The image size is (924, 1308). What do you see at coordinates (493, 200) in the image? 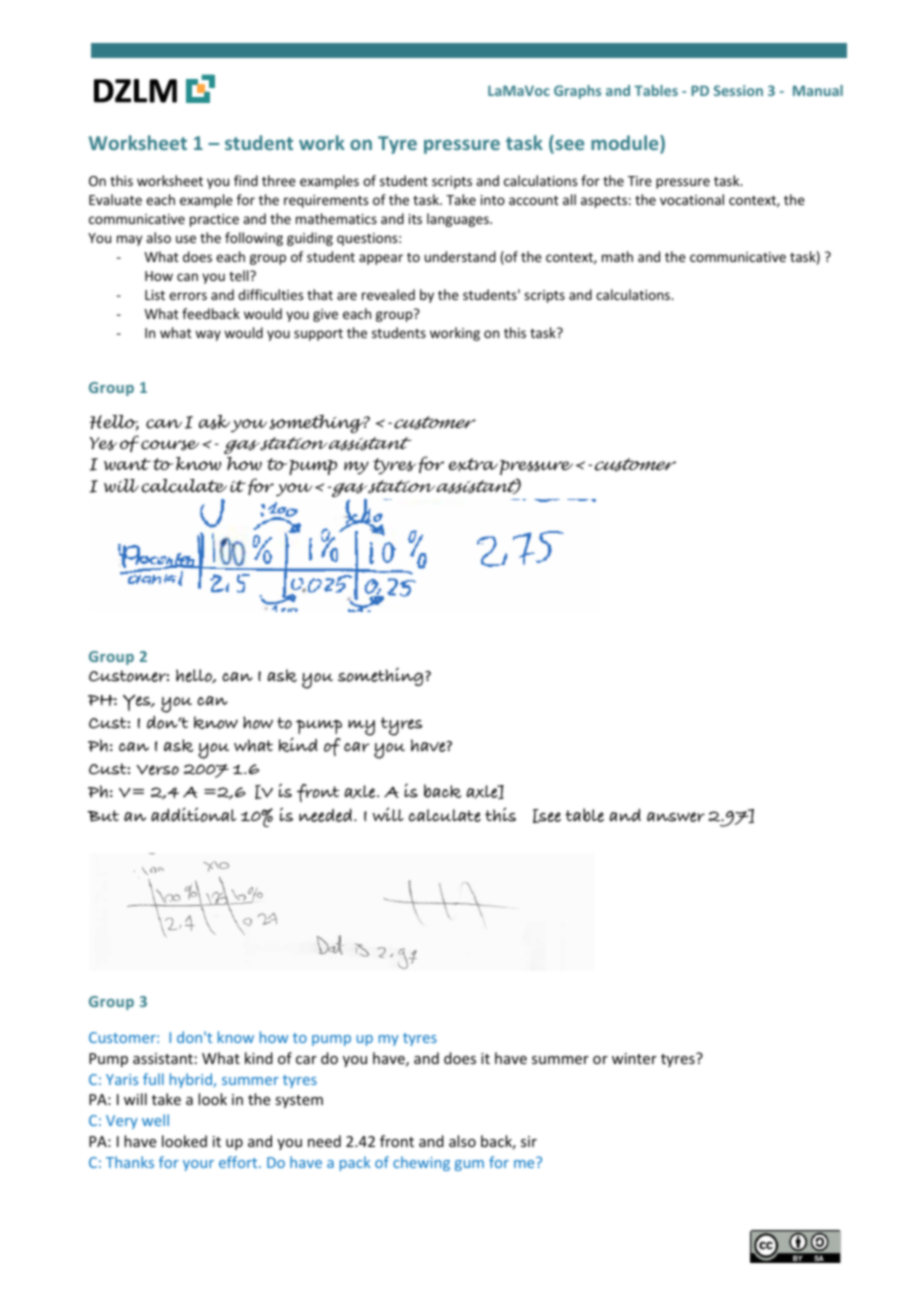
I see `into` at bounding box center [493, 200].
